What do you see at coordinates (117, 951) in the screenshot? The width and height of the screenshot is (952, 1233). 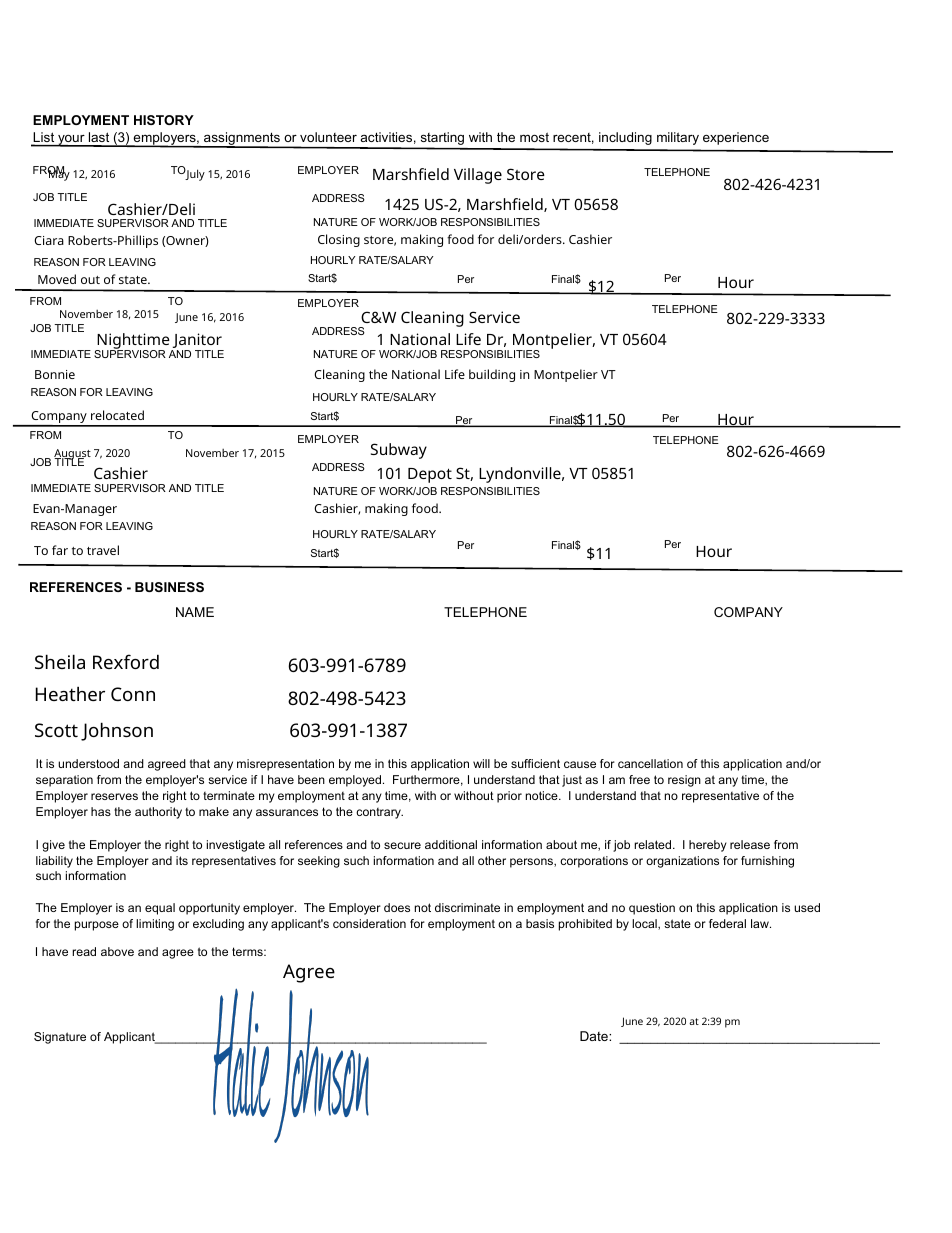 I see `above` at bounding box center [117, 951].
